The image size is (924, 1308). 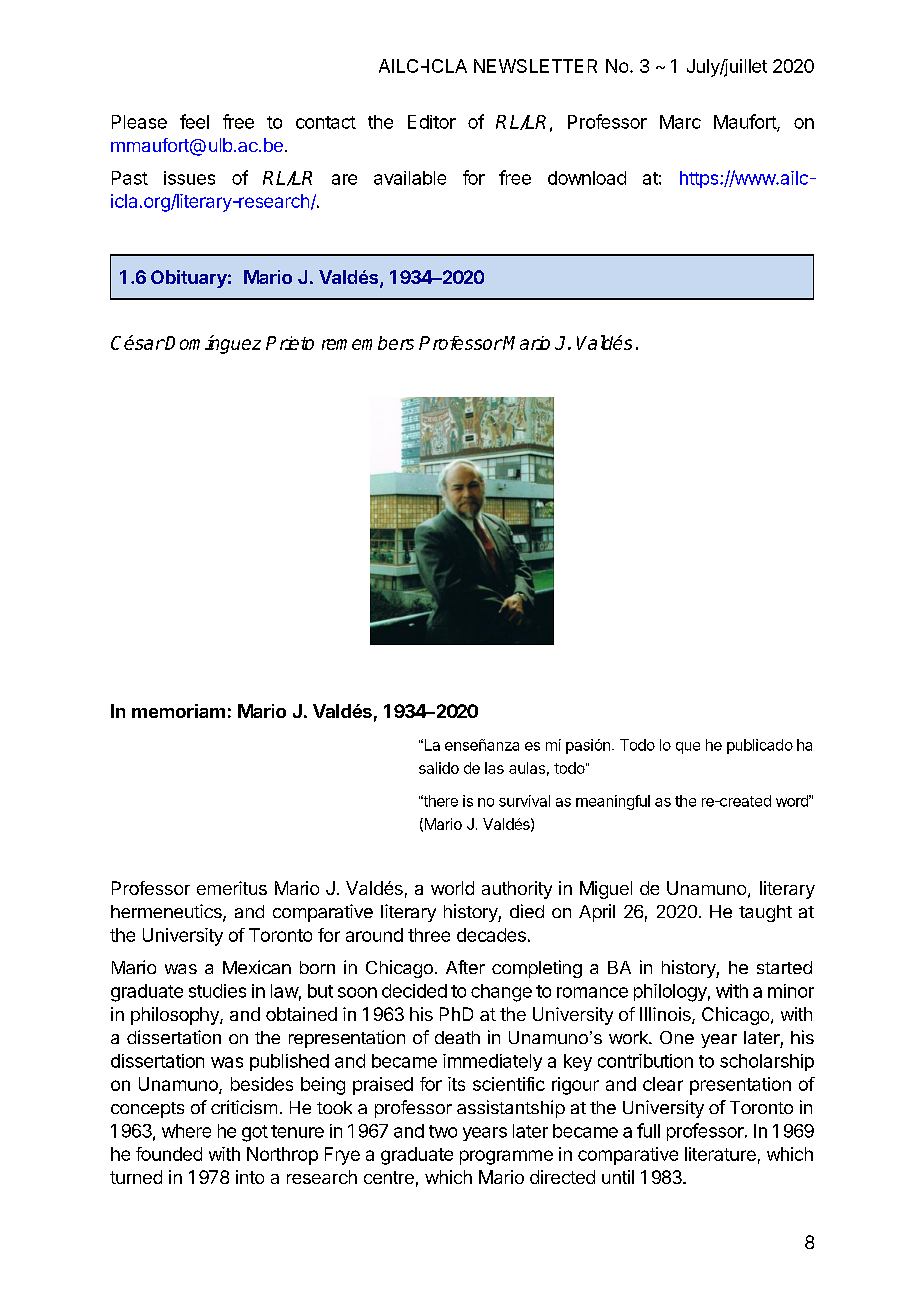 What do you see at coordinates (186, 1131) in the image?
I see `where` at bounding box center [186, 1131].
